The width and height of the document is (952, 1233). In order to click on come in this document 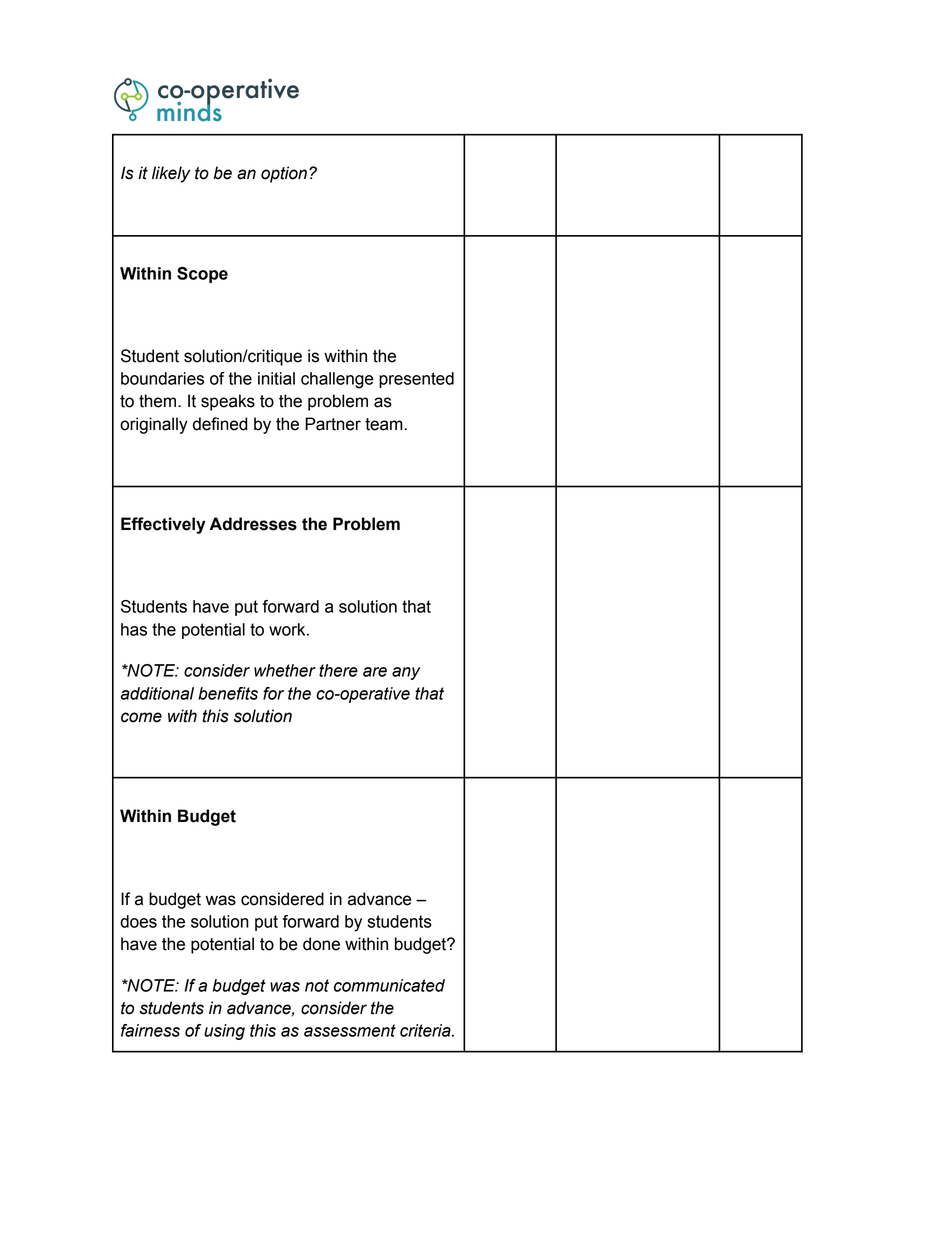, I will do `click(141, 717)`.
